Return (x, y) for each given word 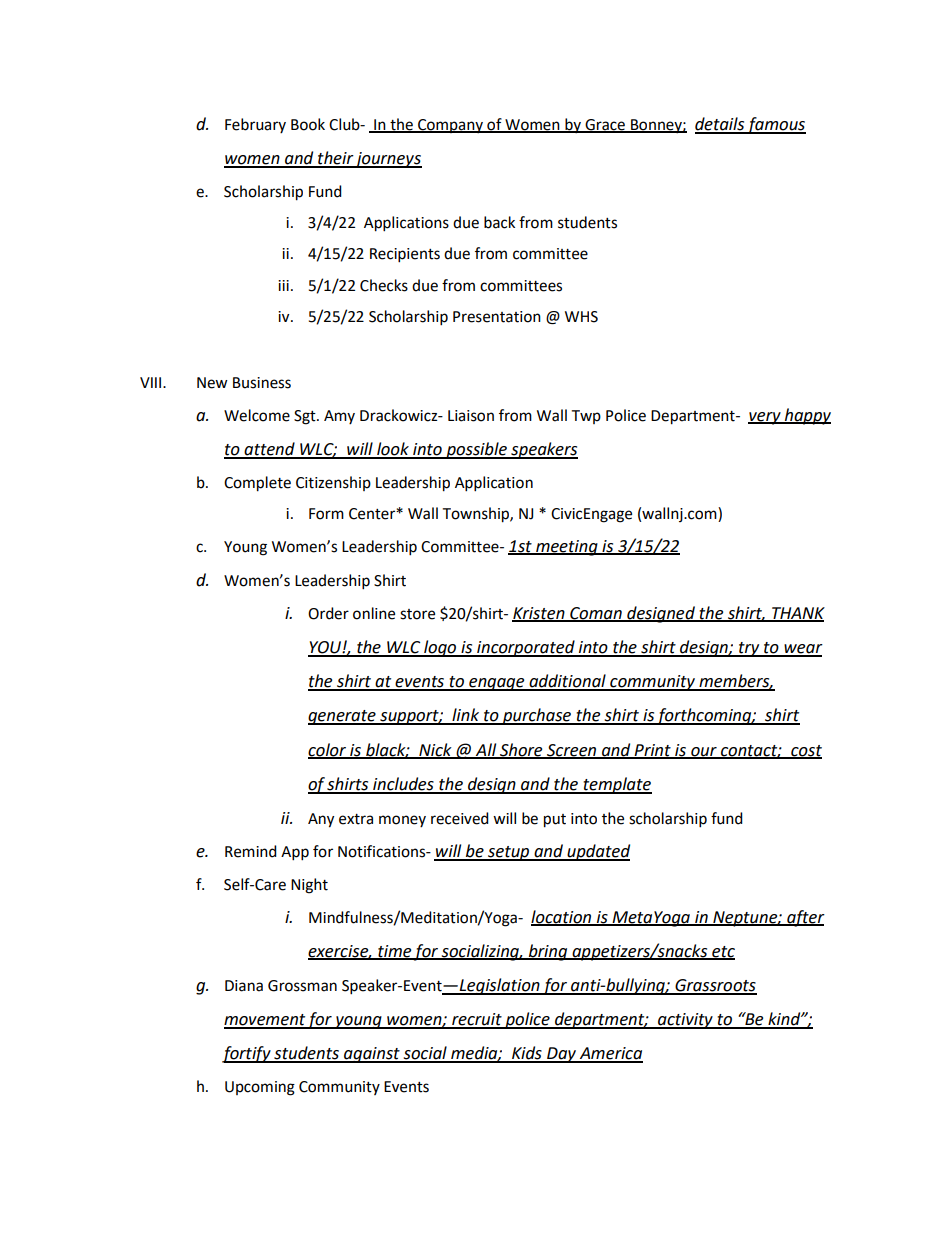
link (465, 716)
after (805, 918)
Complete (257, 484)
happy (807, 416)
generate (343, 717)
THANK (797, 614)
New (212, 383)
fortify (247, 1054)
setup (509, 853)
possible (476, 450)
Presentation (497, 317)
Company (450, 126)
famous (775, 125)
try (749, 649)
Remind (251, 851)
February (255, 125)
